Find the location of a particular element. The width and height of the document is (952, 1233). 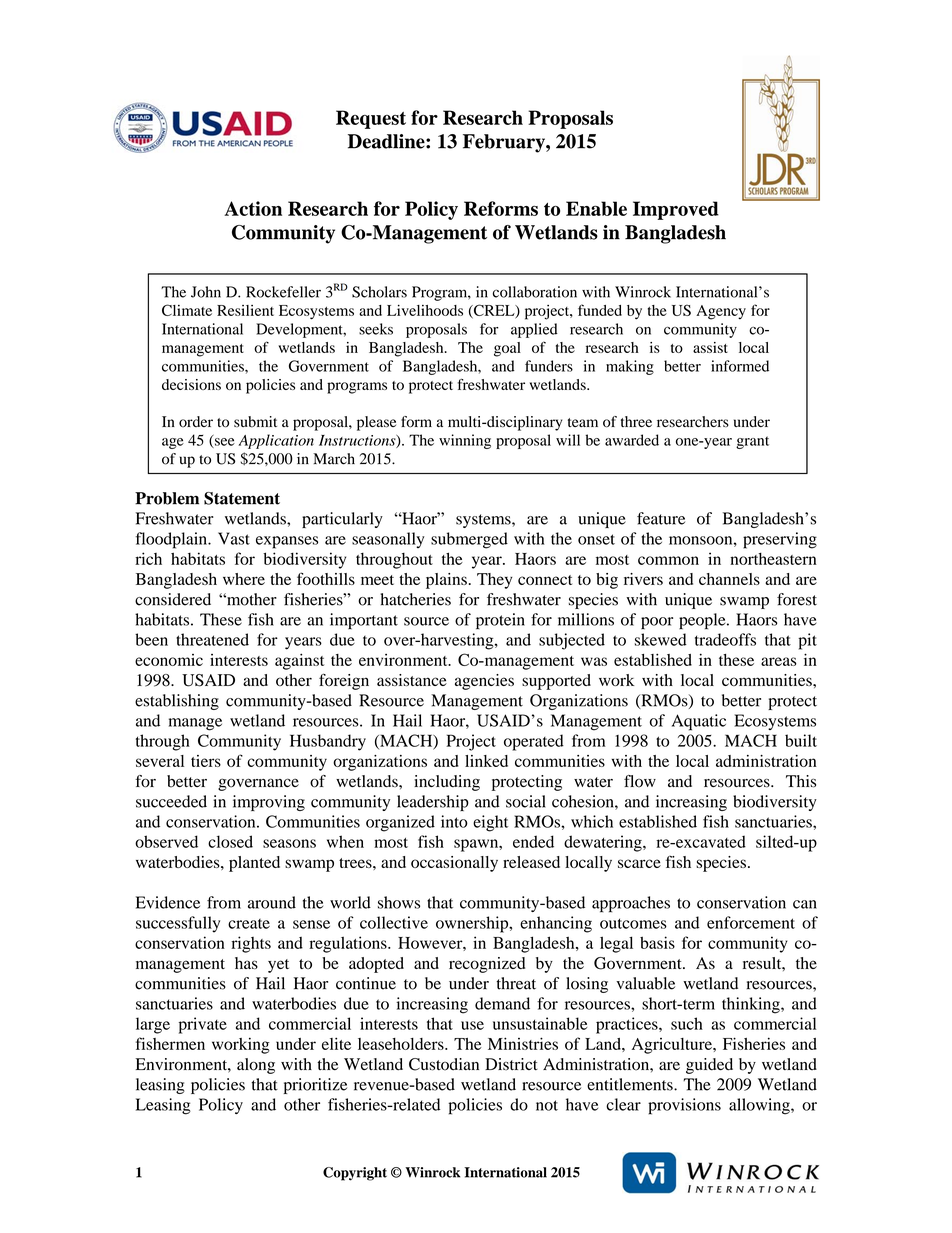

Improved is located at coordinates (676, 210).
